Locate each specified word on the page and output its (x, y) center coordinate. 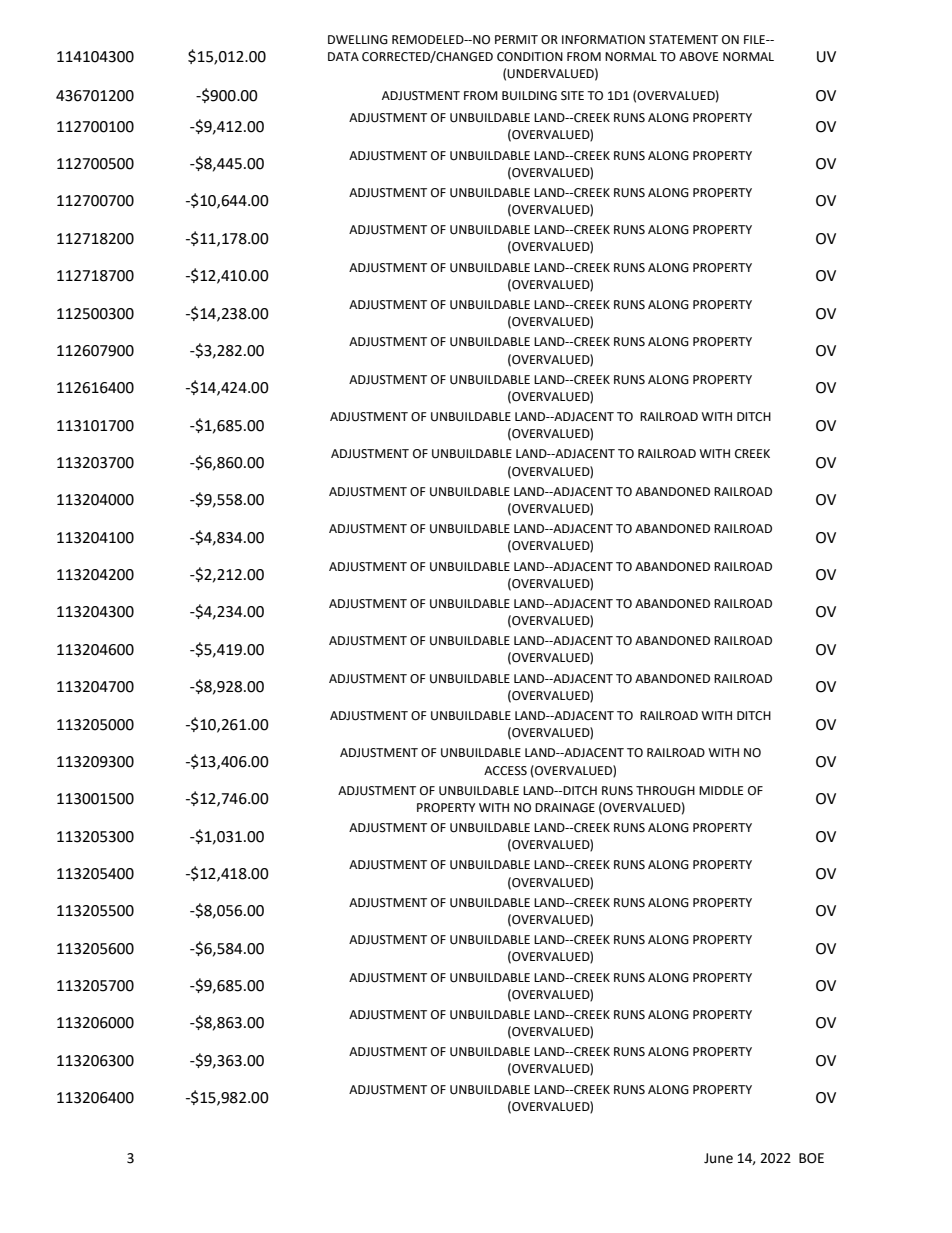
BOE (811, 1158)
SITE (572, 96)
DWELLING (358, 40)
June (718, 1158)
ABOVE (698, 57)
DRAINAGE (565, 808)
